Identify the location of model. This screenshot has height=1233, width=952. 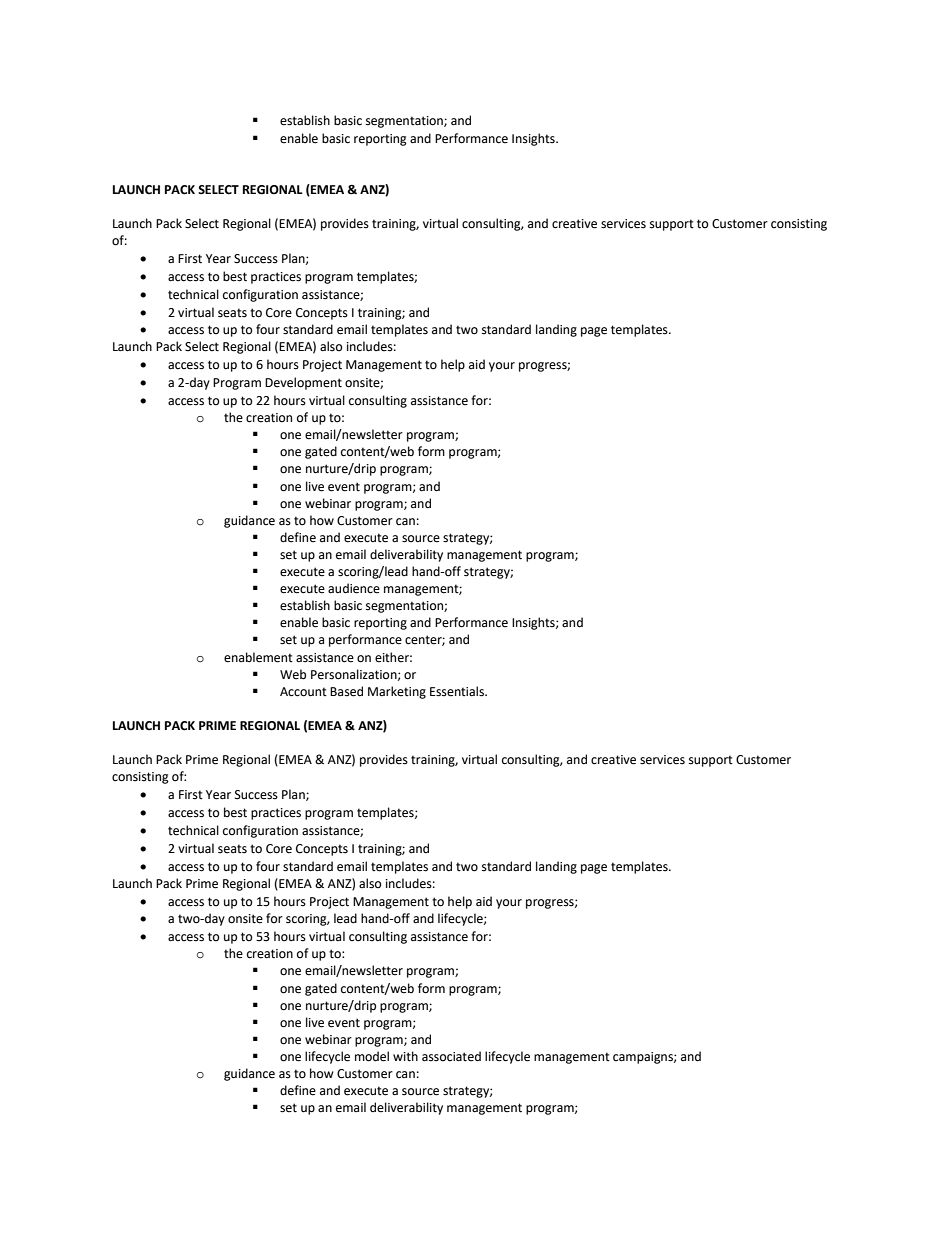
(372, 1056).
